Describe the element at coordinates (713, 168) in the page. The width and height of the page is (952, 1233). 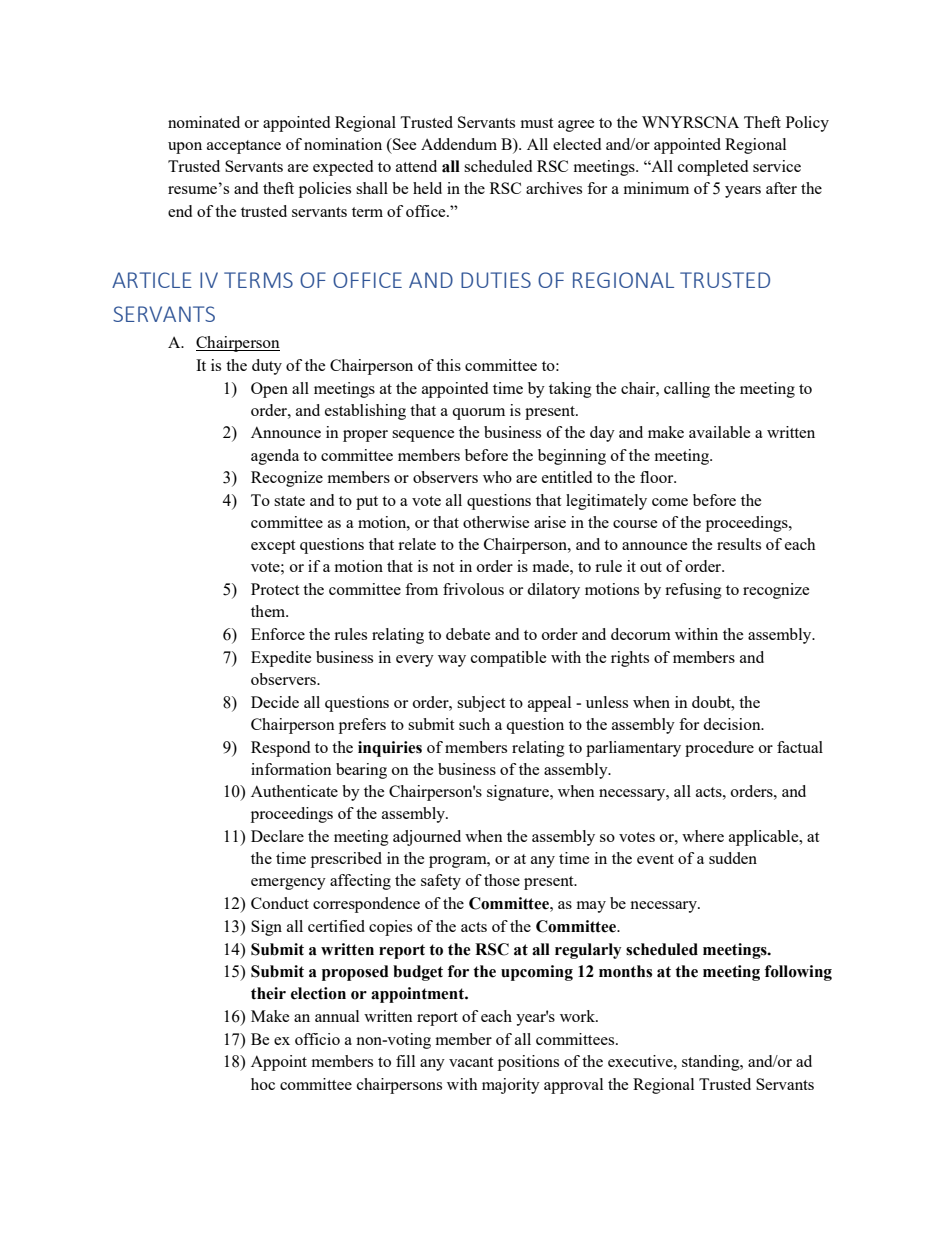
I see `completed` at that location.
